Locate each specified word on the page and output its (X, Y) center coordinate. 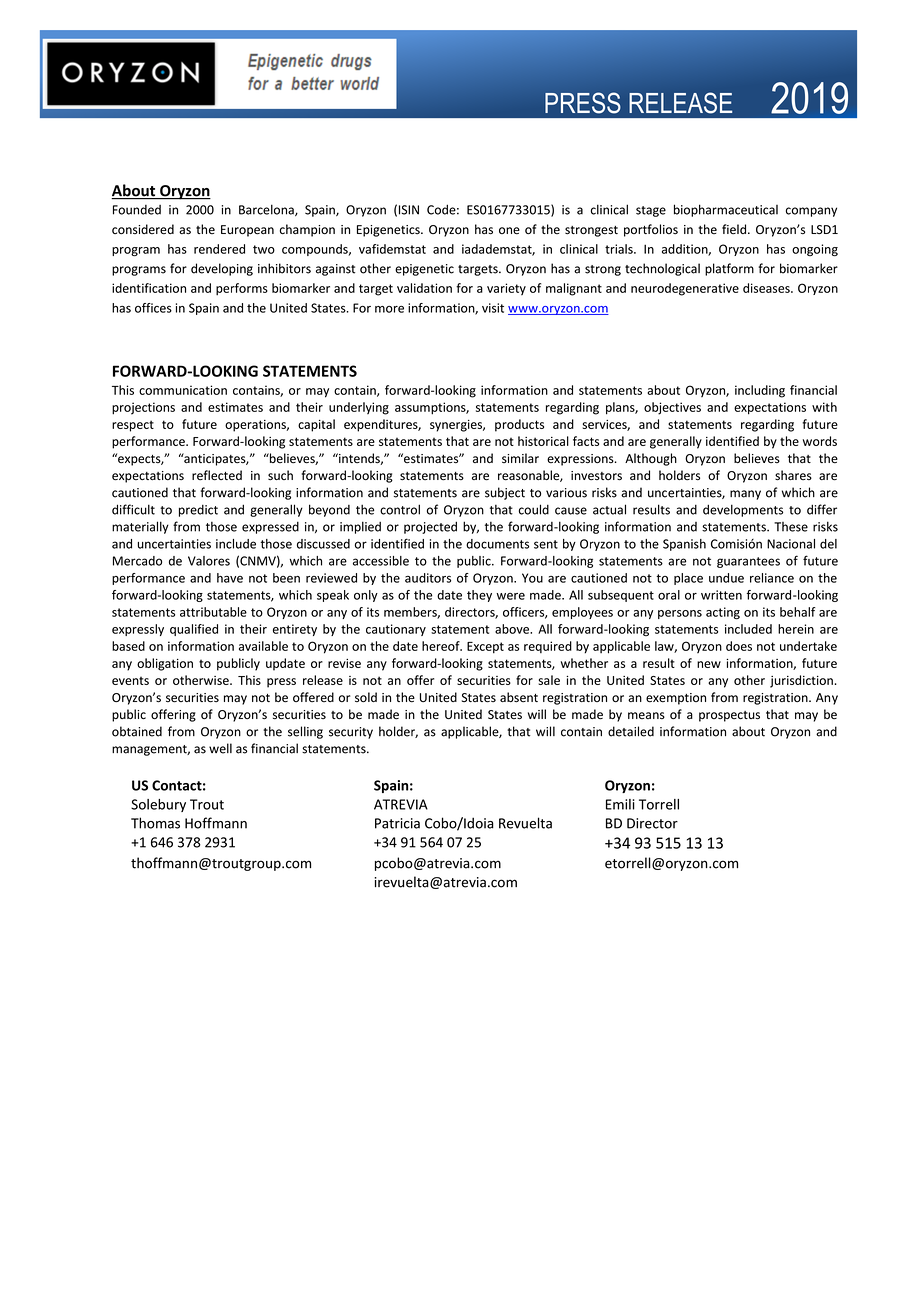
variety (506, 289)
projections (143, 408)
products (519, 425)
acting (723, 613)
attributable (213, 612)
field (734, 229)
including (760, 391)
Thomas (155, 823)
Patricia (397, 823)
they (479, 596)
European (247, 231)
